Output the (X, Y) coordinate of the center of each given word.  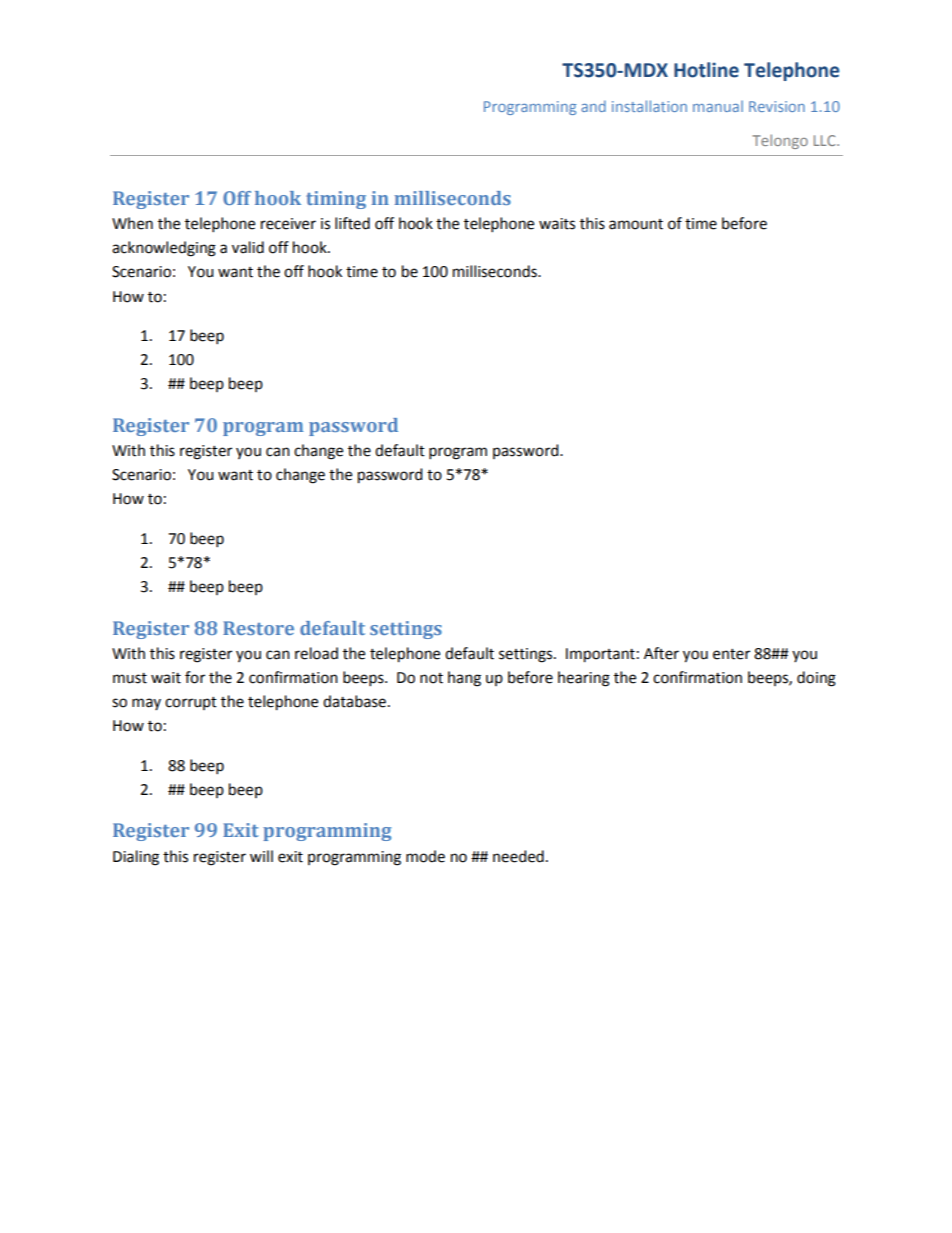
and (593, 106)
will (261, 856)
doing (816, 679)
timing (336, 200)
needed (518, 856)
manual (718, 106)
